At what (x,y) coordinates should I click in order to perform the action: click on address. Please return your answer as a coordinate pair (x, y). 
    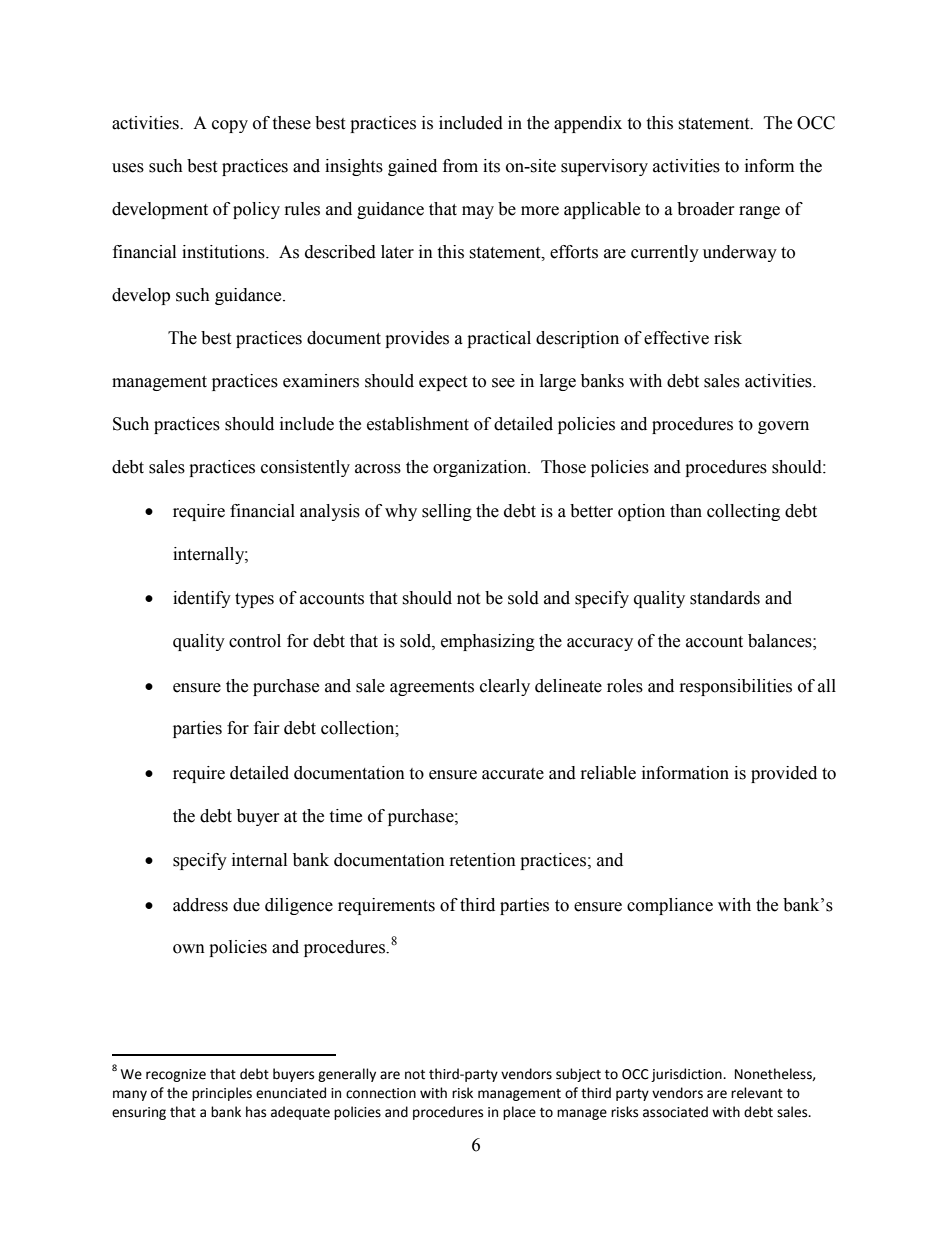
    Looking at the image, I should click on (200, 905).
